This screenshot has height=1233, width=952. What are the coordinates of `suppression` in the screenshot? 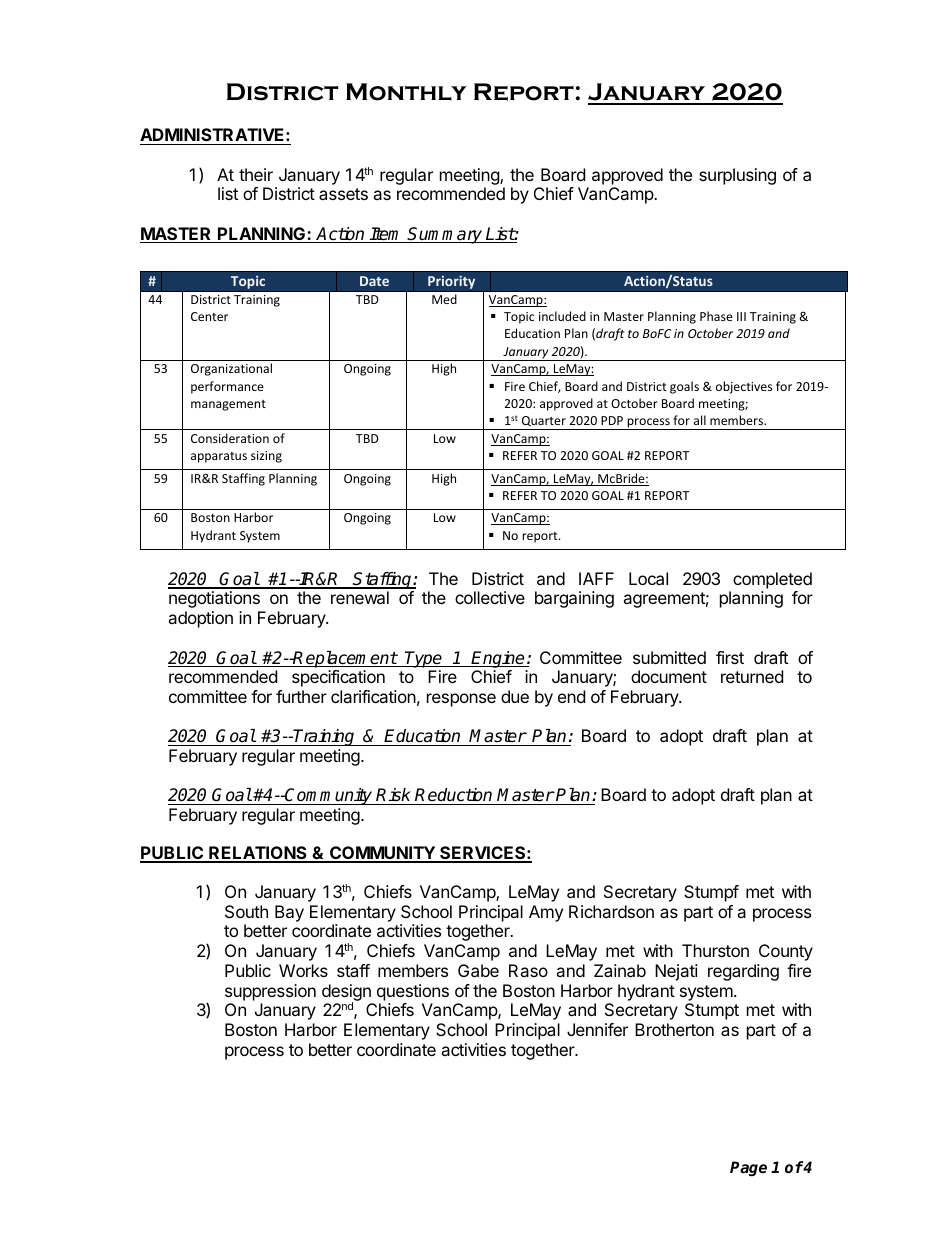 It's located at (270, 992).
